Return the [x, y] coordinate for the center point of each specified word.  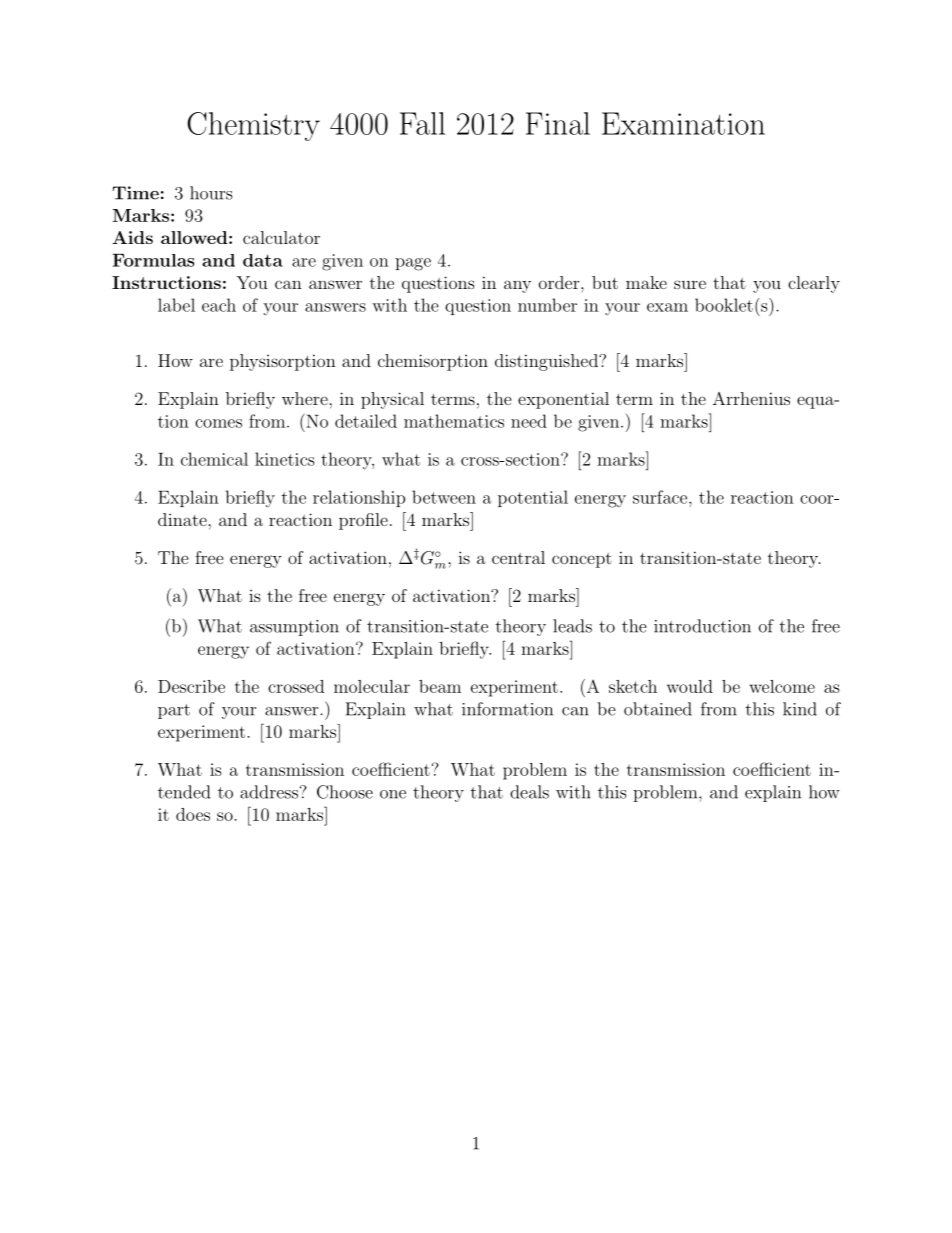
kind [800, 709]
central [518, 557]
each [219, 305]
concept [582, 560]
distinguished [547, 362]
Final [558, 123]
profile [363, 521]
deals [529, 792]
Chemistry [253, 126]
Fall [422, 123]
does [193, 814]
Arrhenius [751, 398]
